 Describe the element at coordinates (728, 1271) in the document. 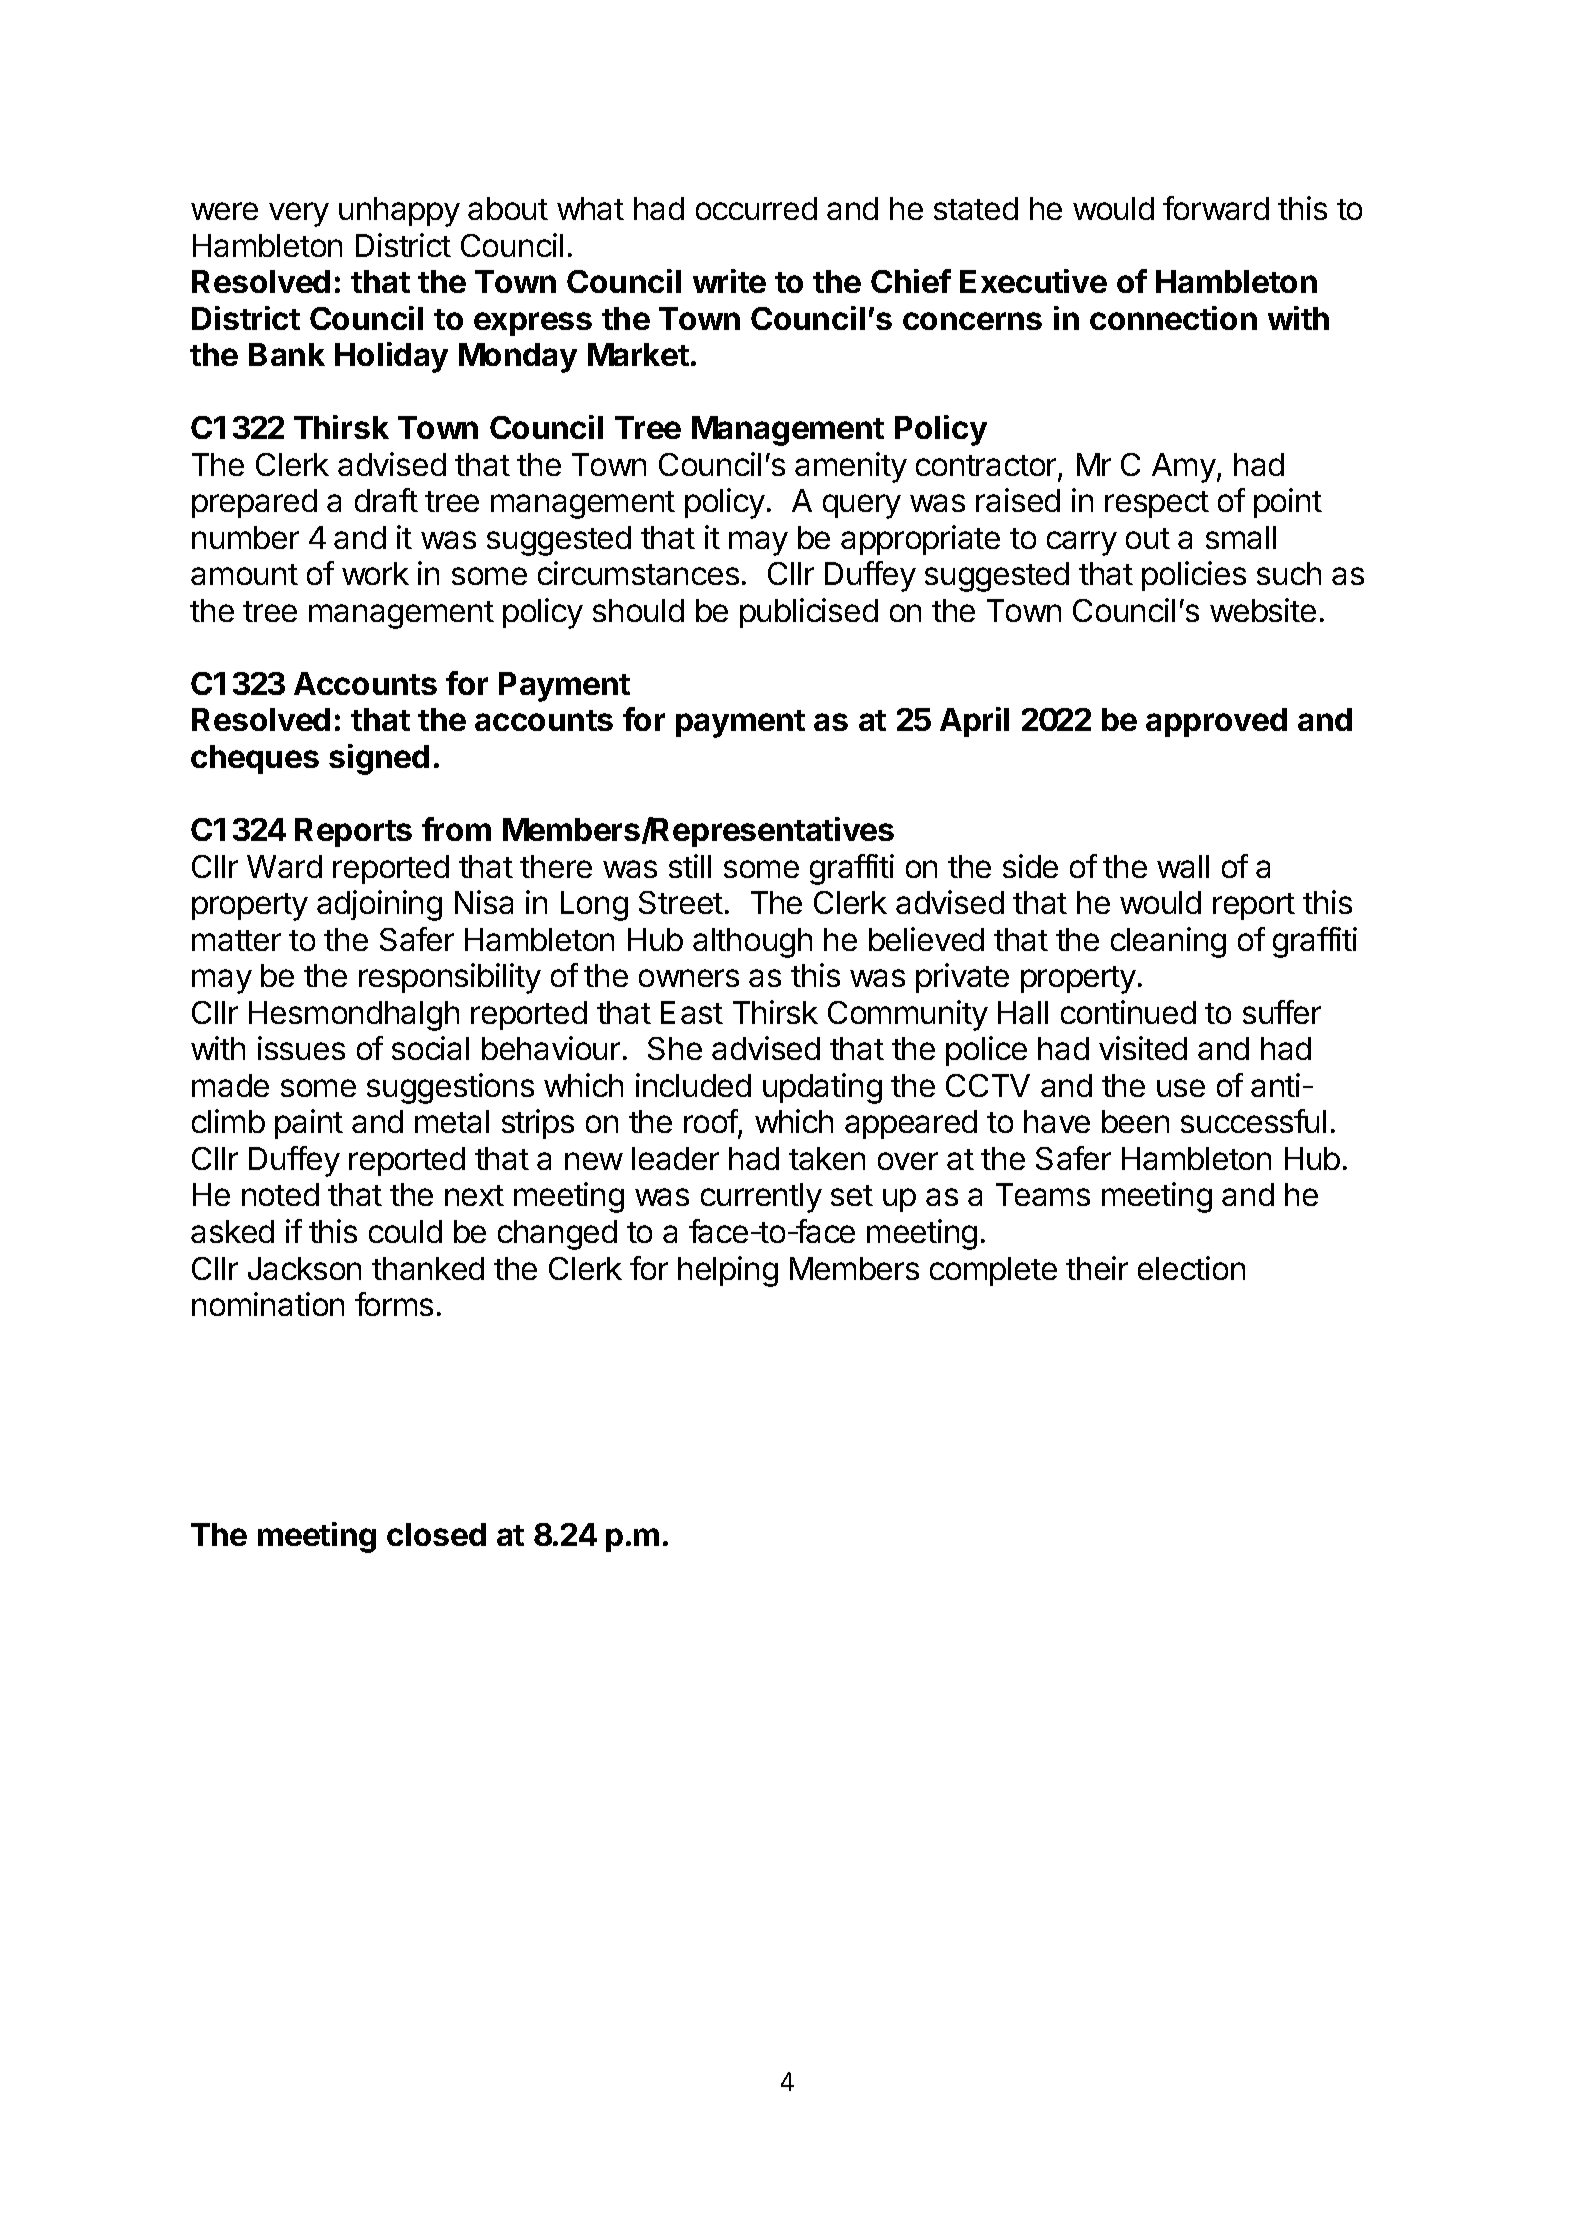

I see `helping` at that location.
